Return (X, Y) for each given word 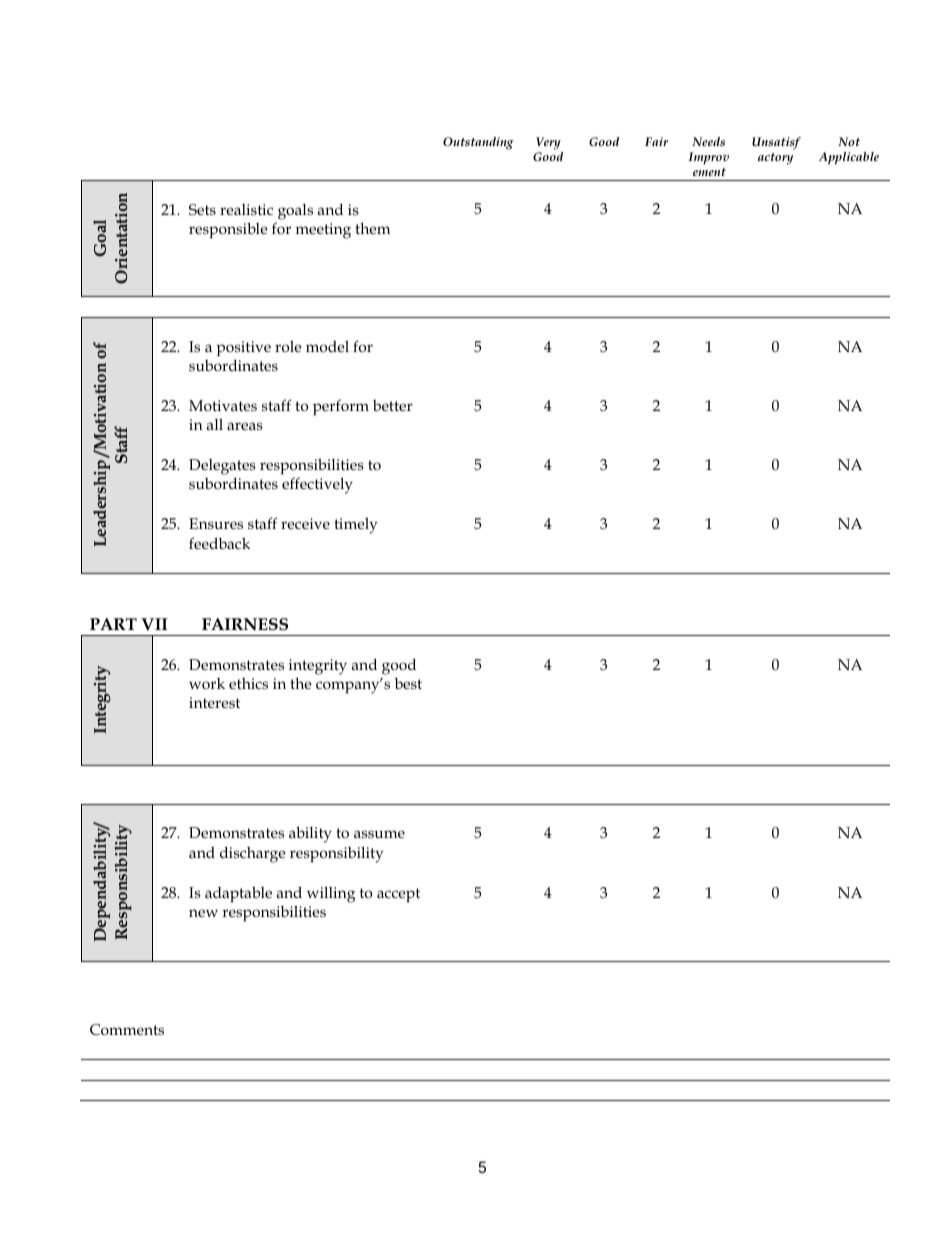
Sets (202, 209)
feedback (219, 543)
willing (331, 894)
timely (355, 526)
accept (398, 895)
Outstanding (478, 143)
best (408, 683)
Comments (127, 1030)
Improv (708, 158)
